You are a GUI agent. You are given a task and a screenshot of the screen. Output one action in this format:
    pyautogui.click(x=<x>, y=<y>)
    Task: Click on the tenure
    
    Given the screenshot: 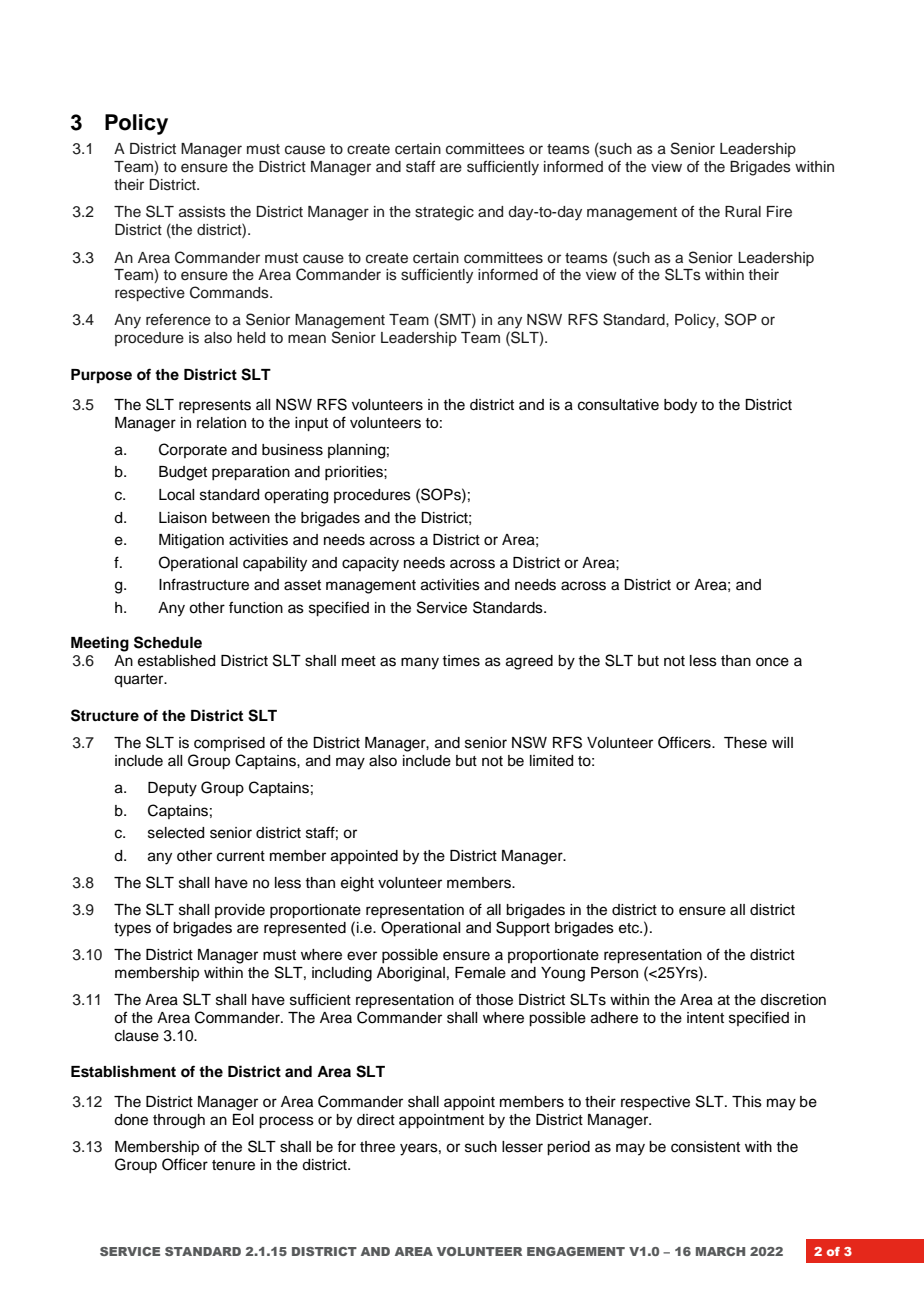 What is the action you would take?
    pyautogui.click(x=233, y=1165)
